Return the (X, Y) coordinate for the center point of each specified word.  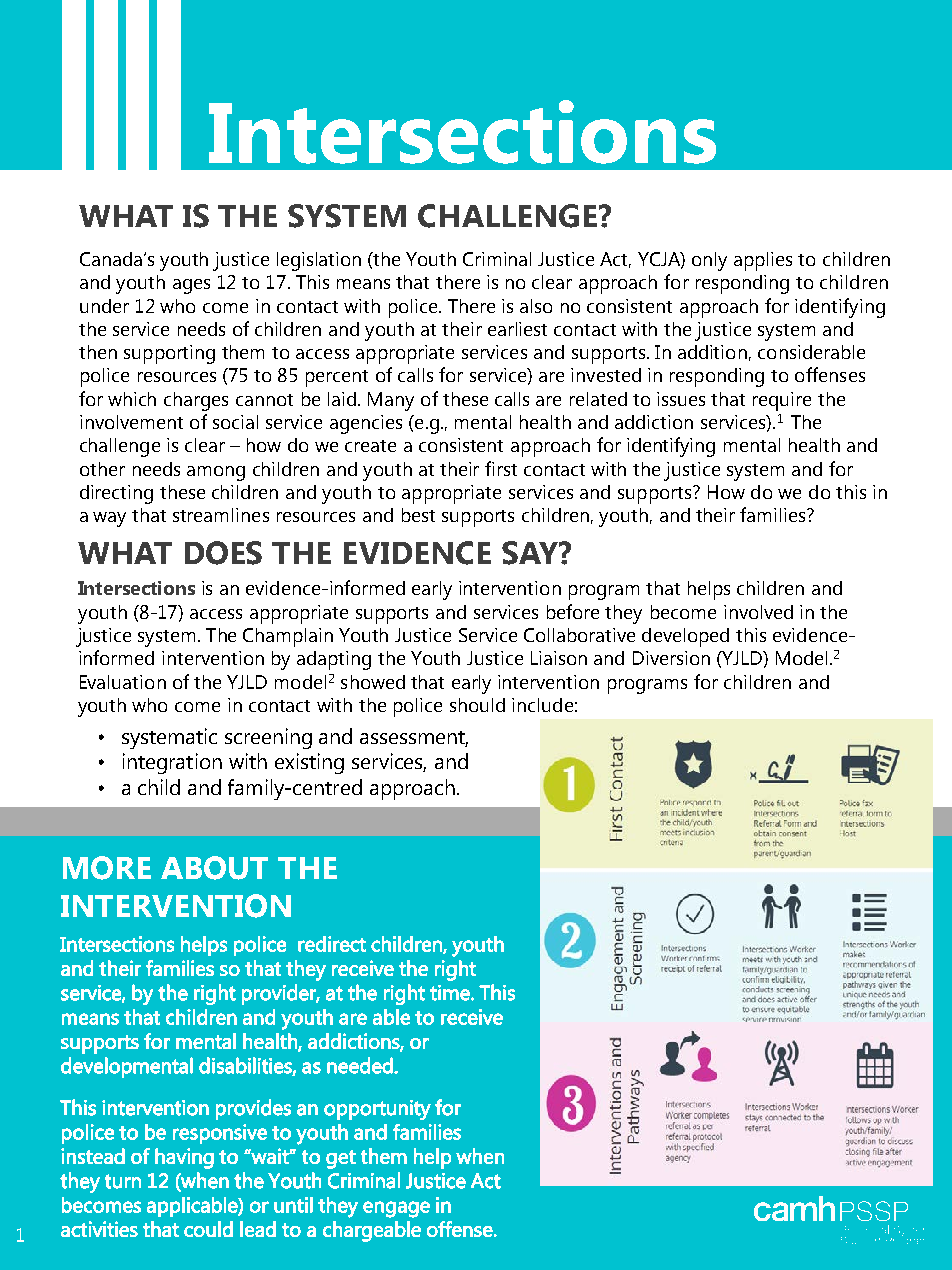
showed (373, 682)
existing (309, 763)
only (709, 261)
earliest (517, 329)
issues (681, 399)
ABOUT (214, 868)
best (418, 515)
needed (361, 1065)
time (451, 993)
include (542, 705)
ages (191, 286)
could (208, 1229)
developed (685, 637)
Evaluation (123, 682)
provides (253, 1109)
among (216, 473)
